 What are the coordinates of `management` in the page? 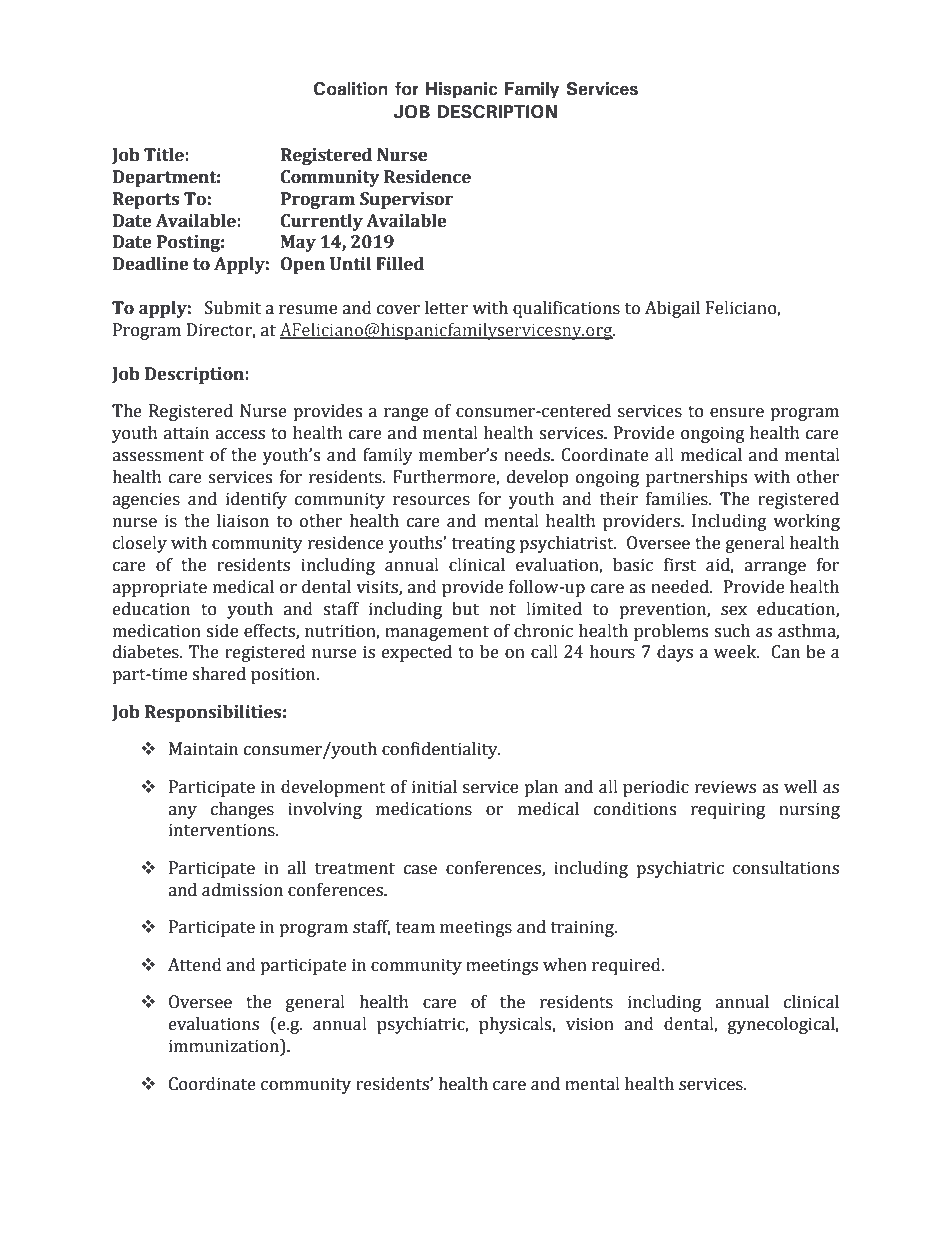 It's located at (437, 633).
